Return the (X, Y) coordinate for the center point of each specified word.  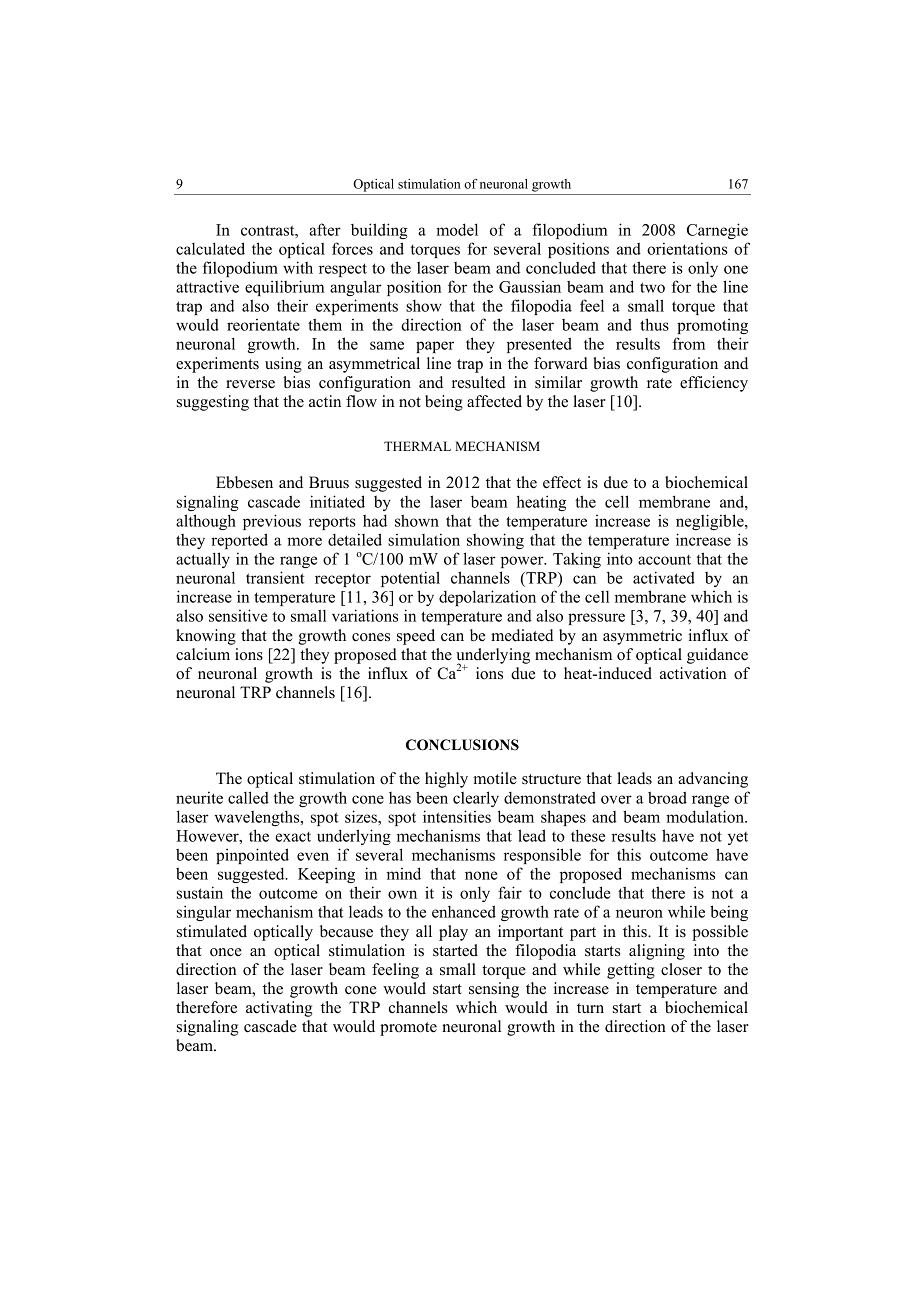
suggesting (213, 403)
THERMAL (417, 446)
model (457, 229)
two (652, 287)
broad (667, 797)
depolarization (487, 598)
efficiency (714, 384)
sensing (494, 990)
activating (279, 1009)
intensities (457, 816)
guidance (717, 656)
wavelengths (258, 818)
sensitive (238, 615)
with (298, 267)
